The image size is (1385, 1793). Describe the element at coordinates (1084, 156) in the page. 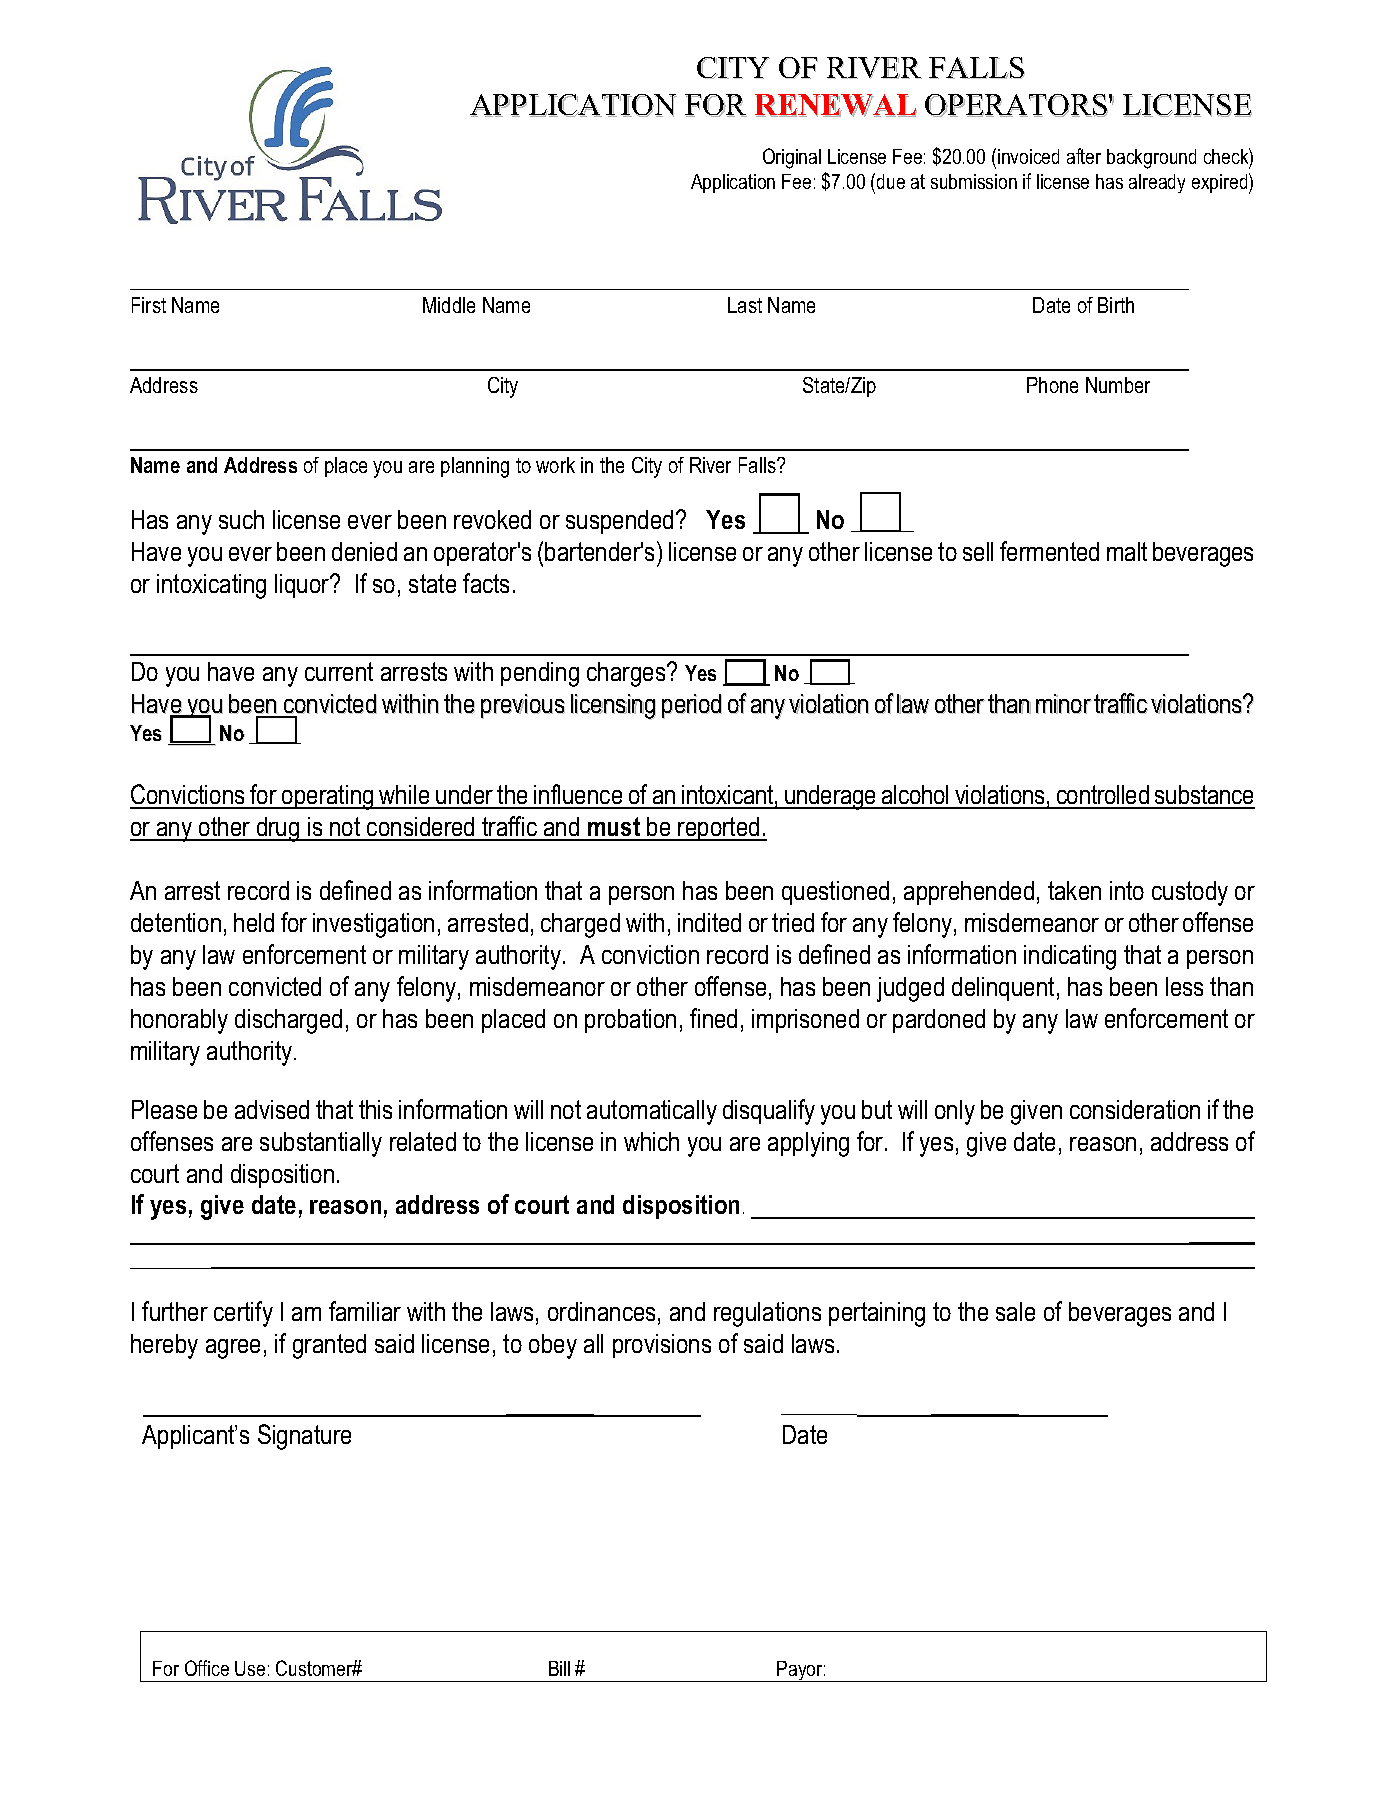

I see `after` at that location.
